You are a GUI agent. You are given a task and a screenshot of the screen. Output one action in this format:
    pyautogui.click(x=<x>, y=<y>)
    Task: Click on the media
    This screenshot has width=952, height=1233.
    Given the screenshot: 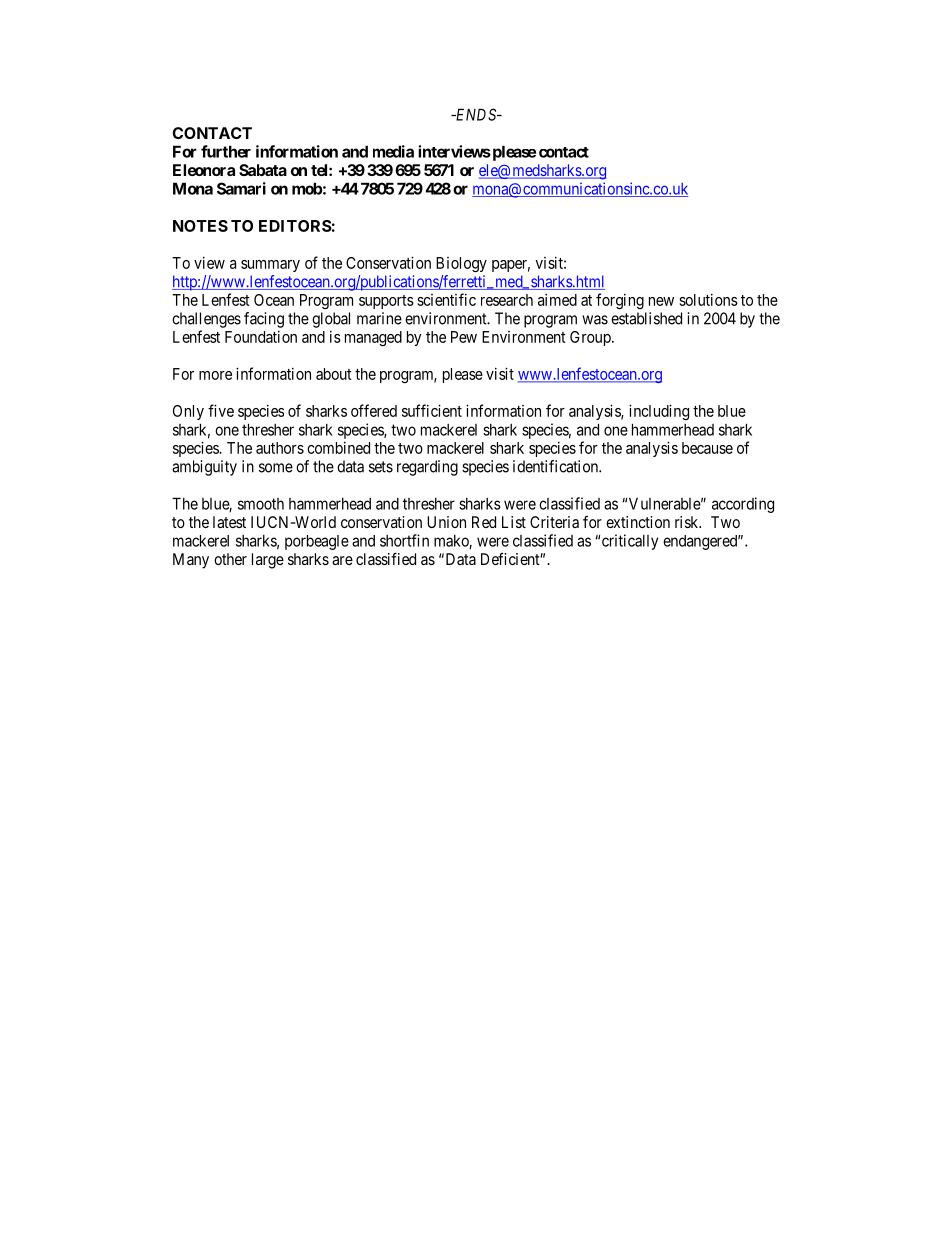 What is the action you would take?
    pyautogui.click(x=393, y=151)
